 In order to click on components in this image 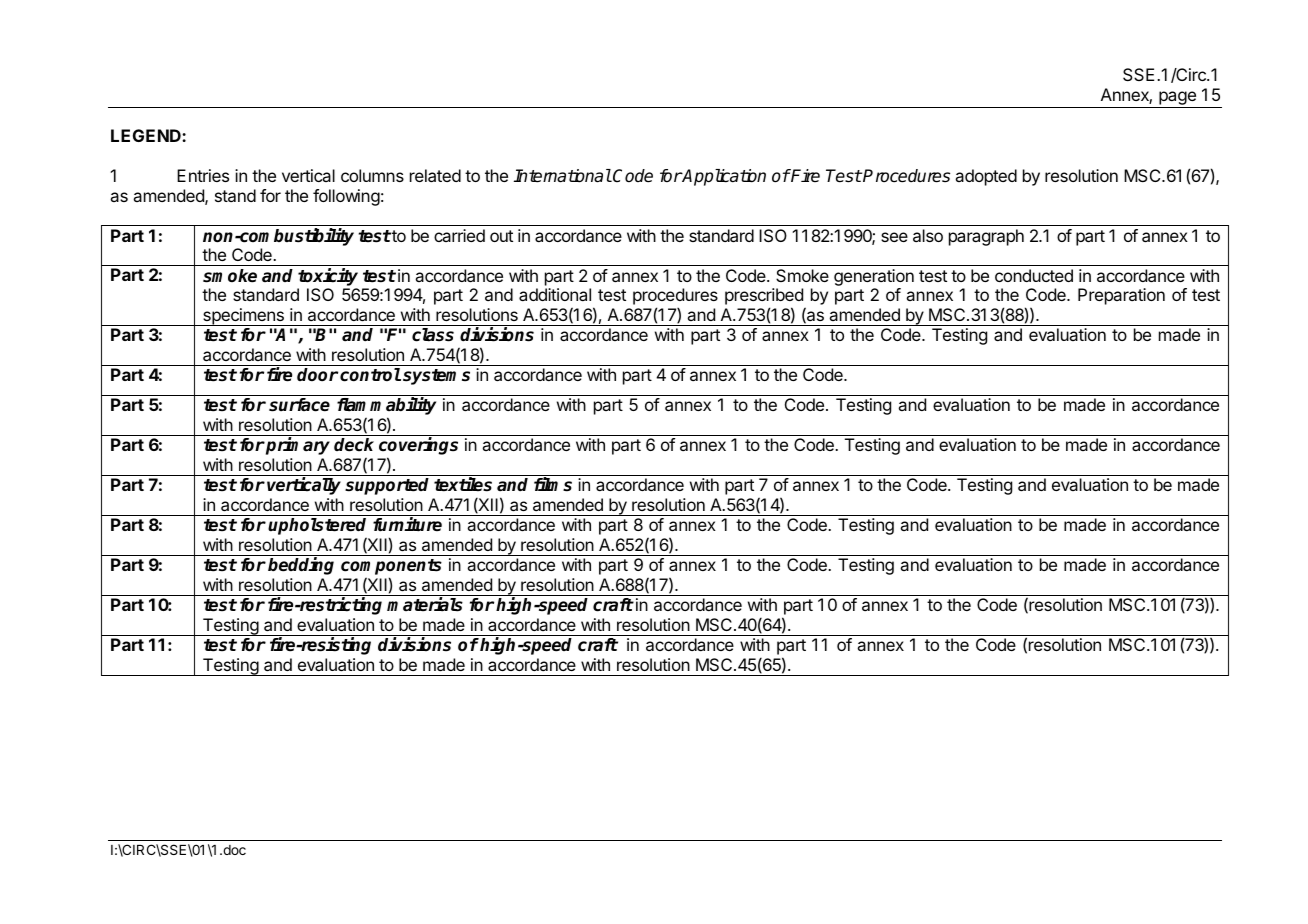, I will do `click(391, 568)`.
